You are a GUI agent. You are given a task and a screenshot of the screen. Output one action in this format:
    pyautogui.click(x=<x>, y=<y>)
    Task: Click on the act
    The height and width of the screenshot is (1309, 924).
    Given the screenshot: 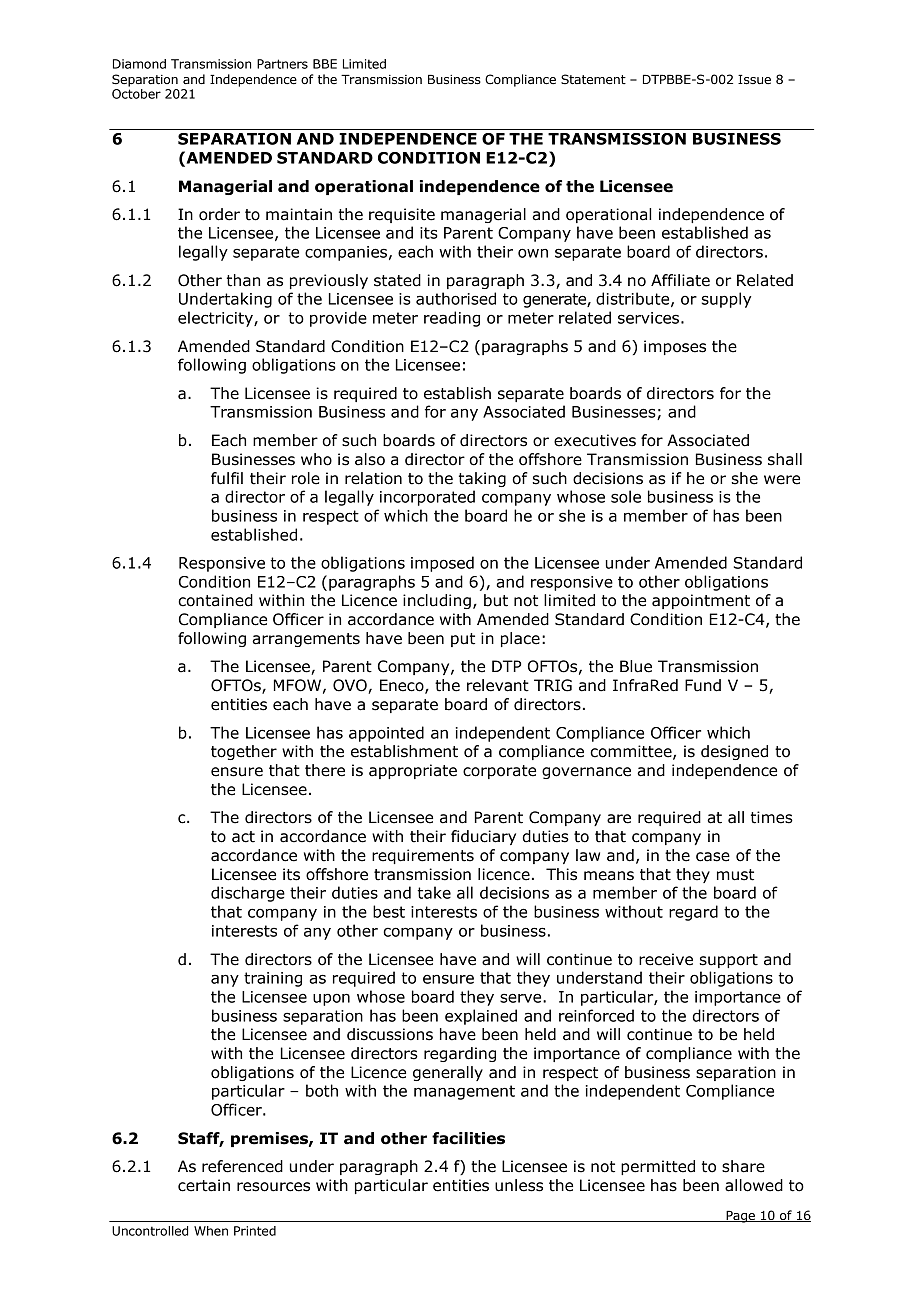 What is the action you would take?
    pyautogui.click(x=243, y=837)
